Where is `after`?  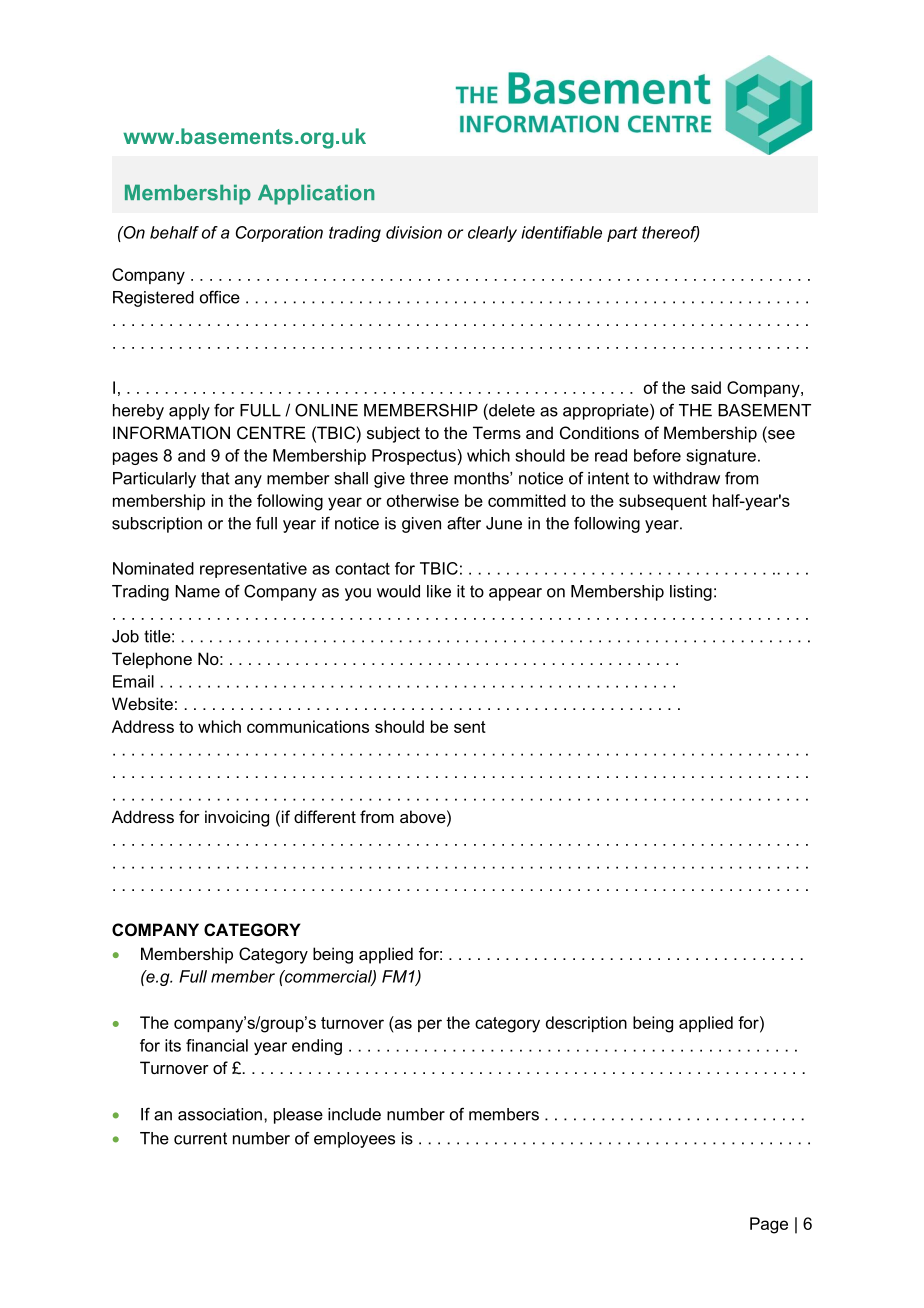
after is located at coordinates (464, 523).
